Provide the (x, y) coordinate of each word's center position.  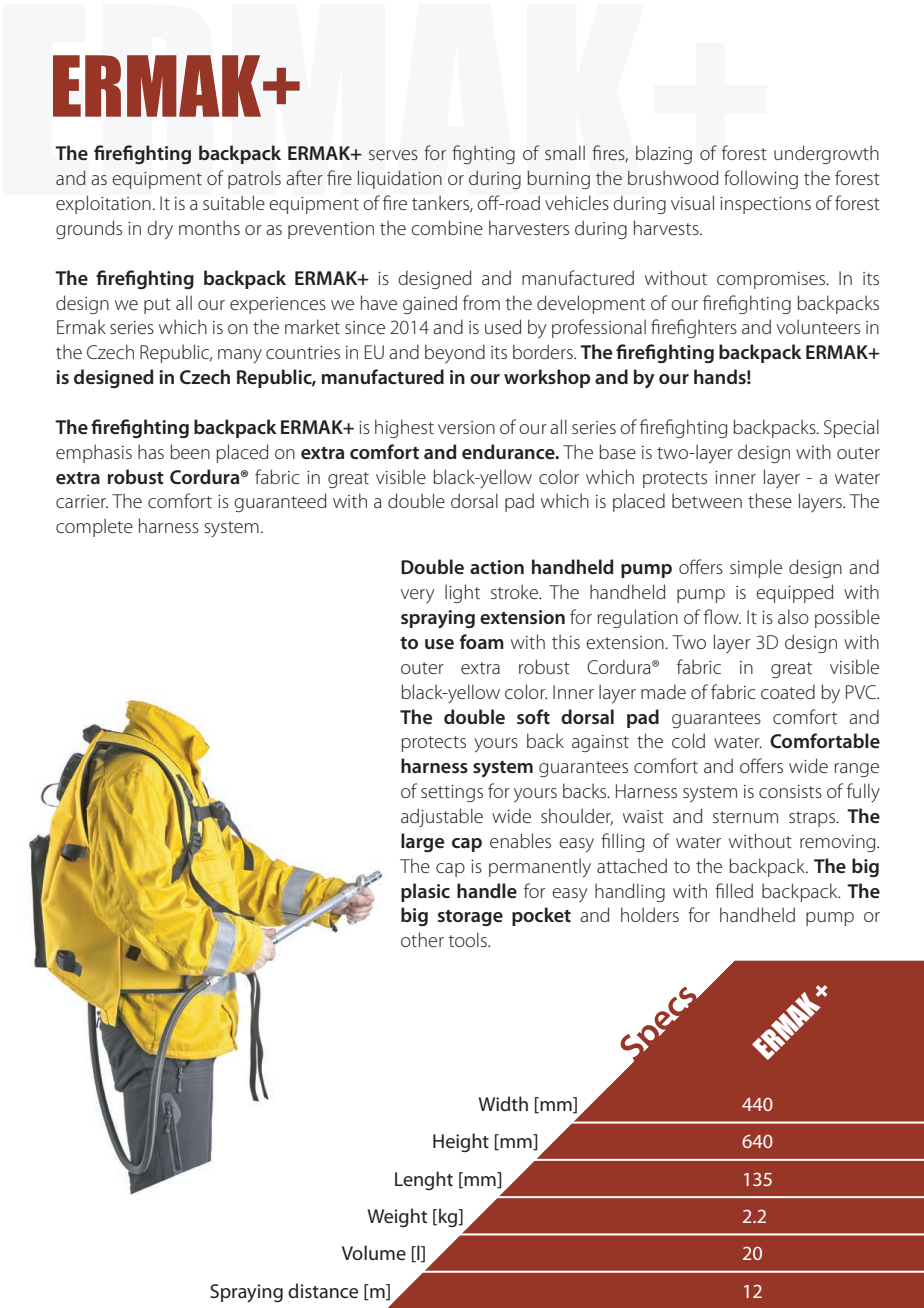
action (497, 567)
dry (160, 230)
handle (487, 890)
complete (94, 527)
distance (323, 1290)
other (422, 939)
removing (839, 843)
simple (756, 568)
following (761, 179)
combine (447, 227)
